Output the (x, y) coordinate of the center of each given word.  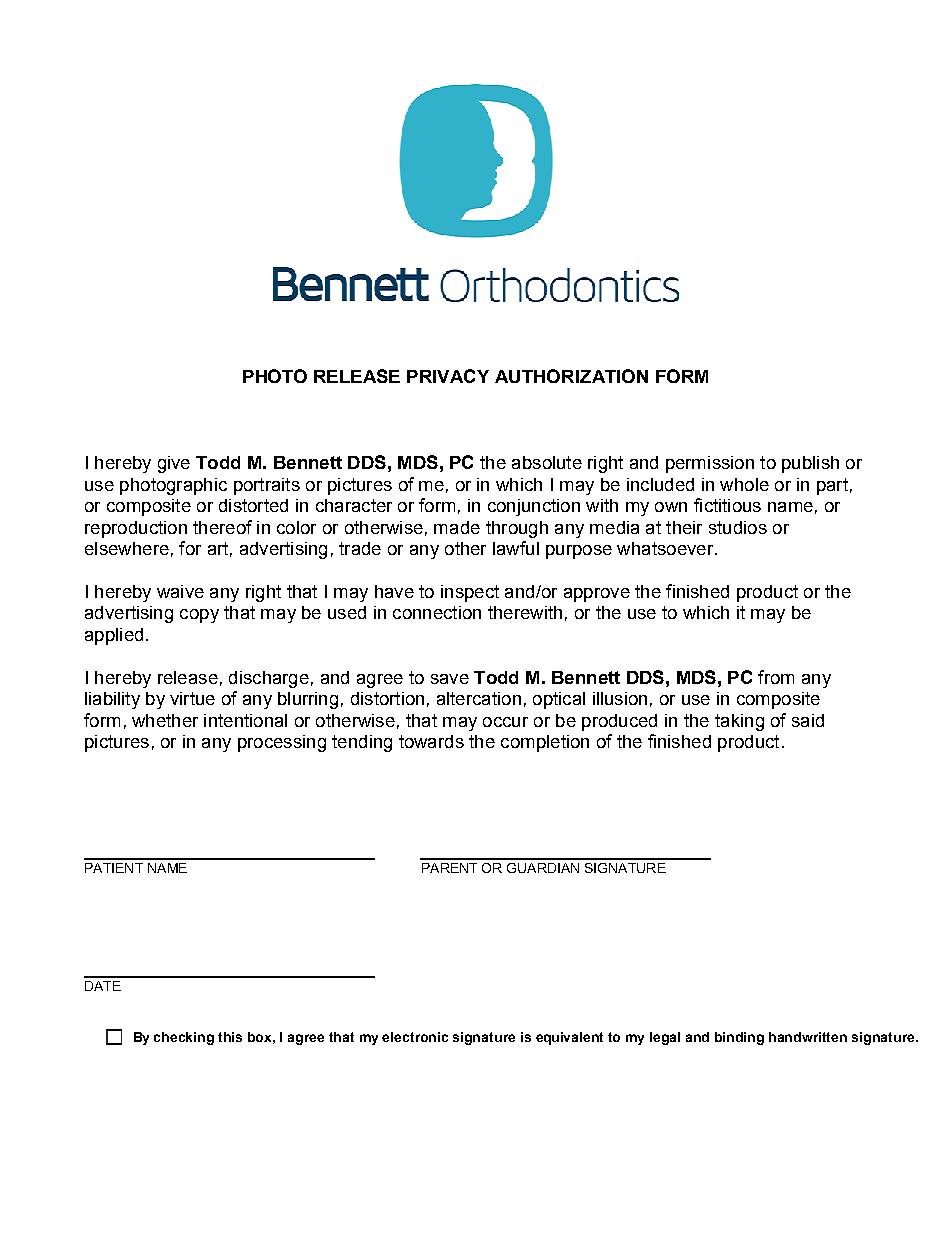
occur (505, 722)
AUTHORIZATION (571, 376)
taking (739, 722)
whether (165, 720)
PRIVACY (448, 376)
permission (710, 464)
